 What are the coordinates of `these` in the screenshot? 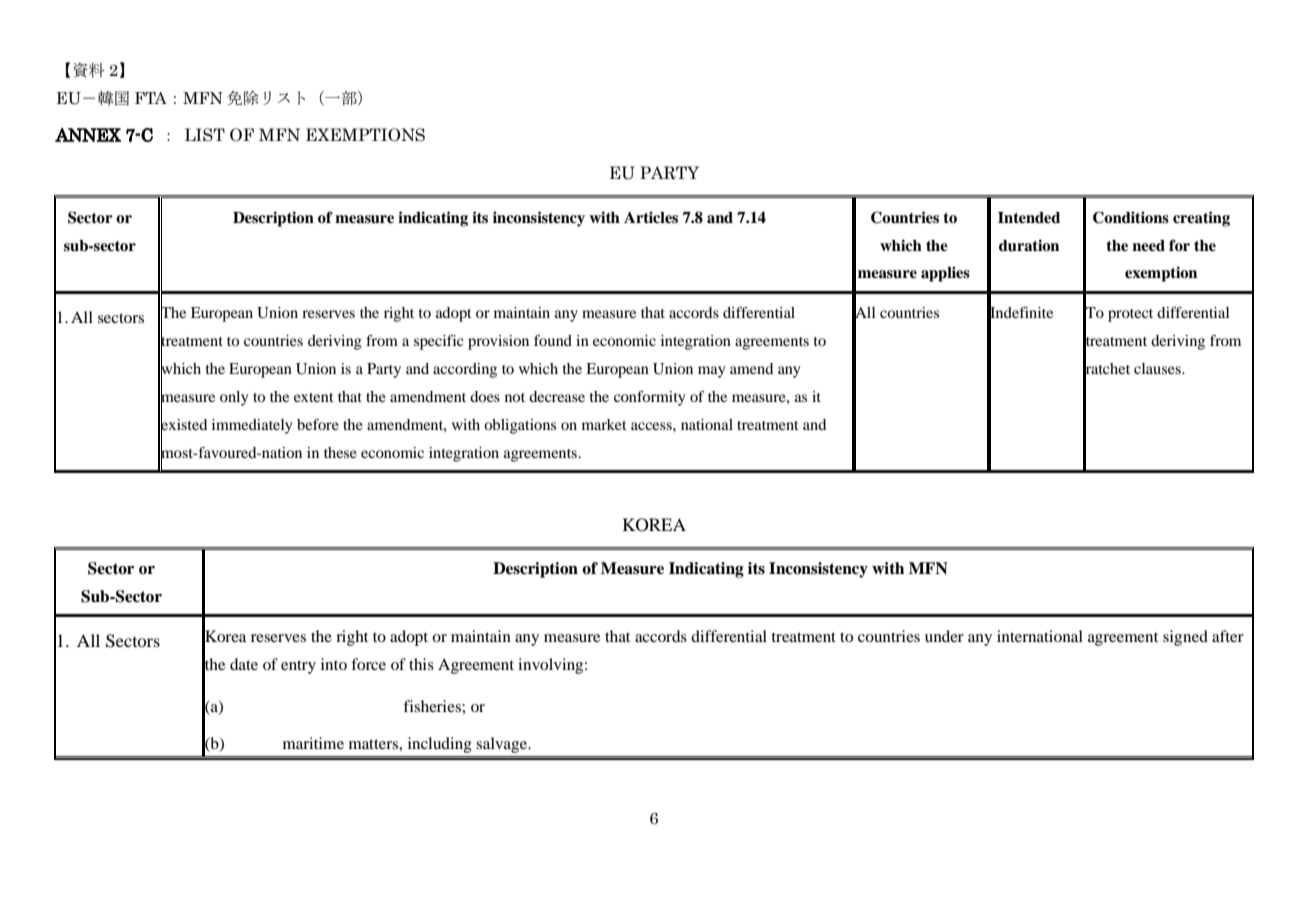 It's located at (340, 452).
